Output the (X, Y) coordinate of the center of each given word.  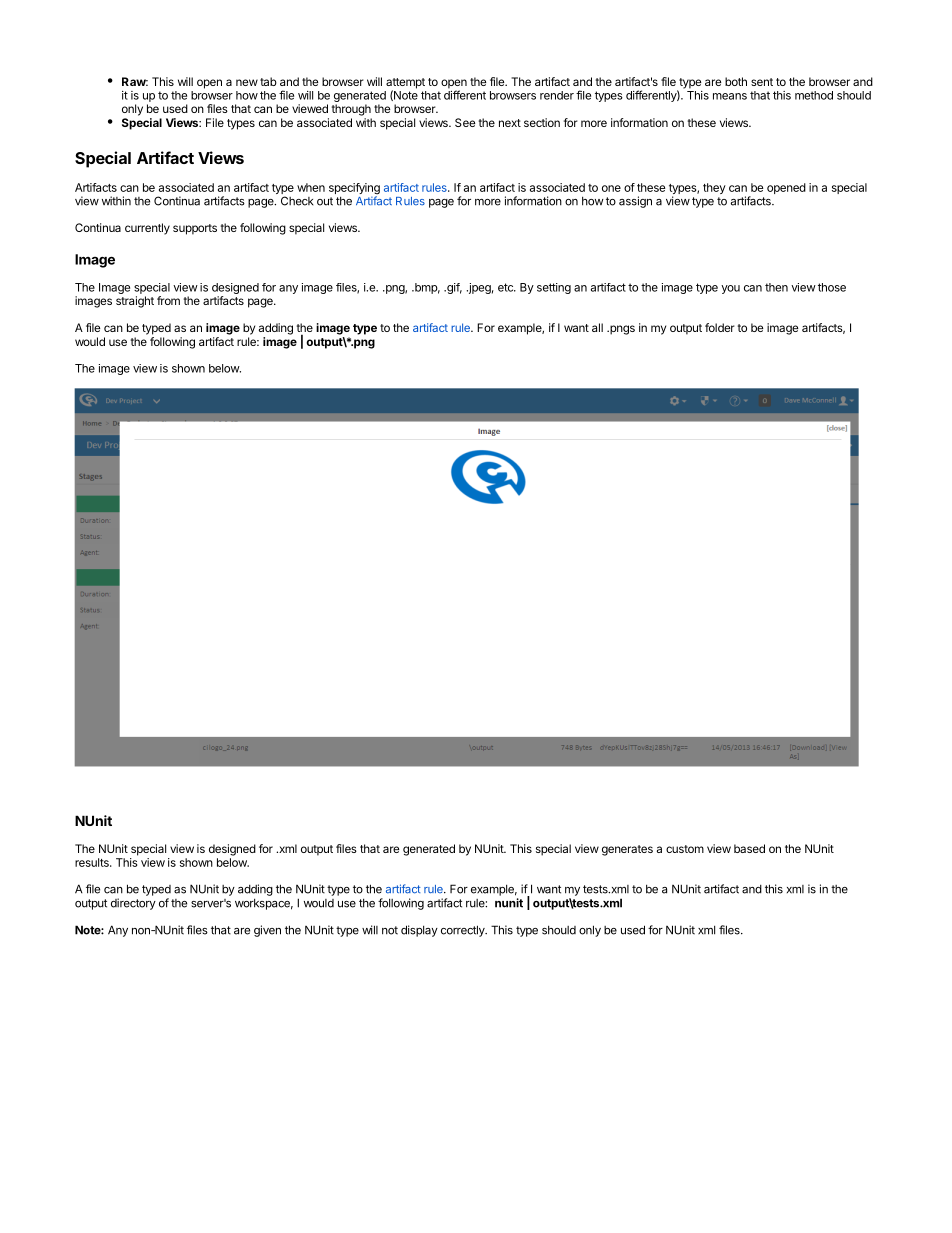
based (749, 848)
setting (554, 288)
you (730, 289)
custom (685, 849)
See (465, 122)
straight (135, 302)
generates (627, 850)
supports (195, 229)
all (597, 327)
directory (133, 904)
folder (720, 327)
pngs (621, 330)
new (247, 82)
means (730, 96)
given (267, 931)
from (168, 300)
